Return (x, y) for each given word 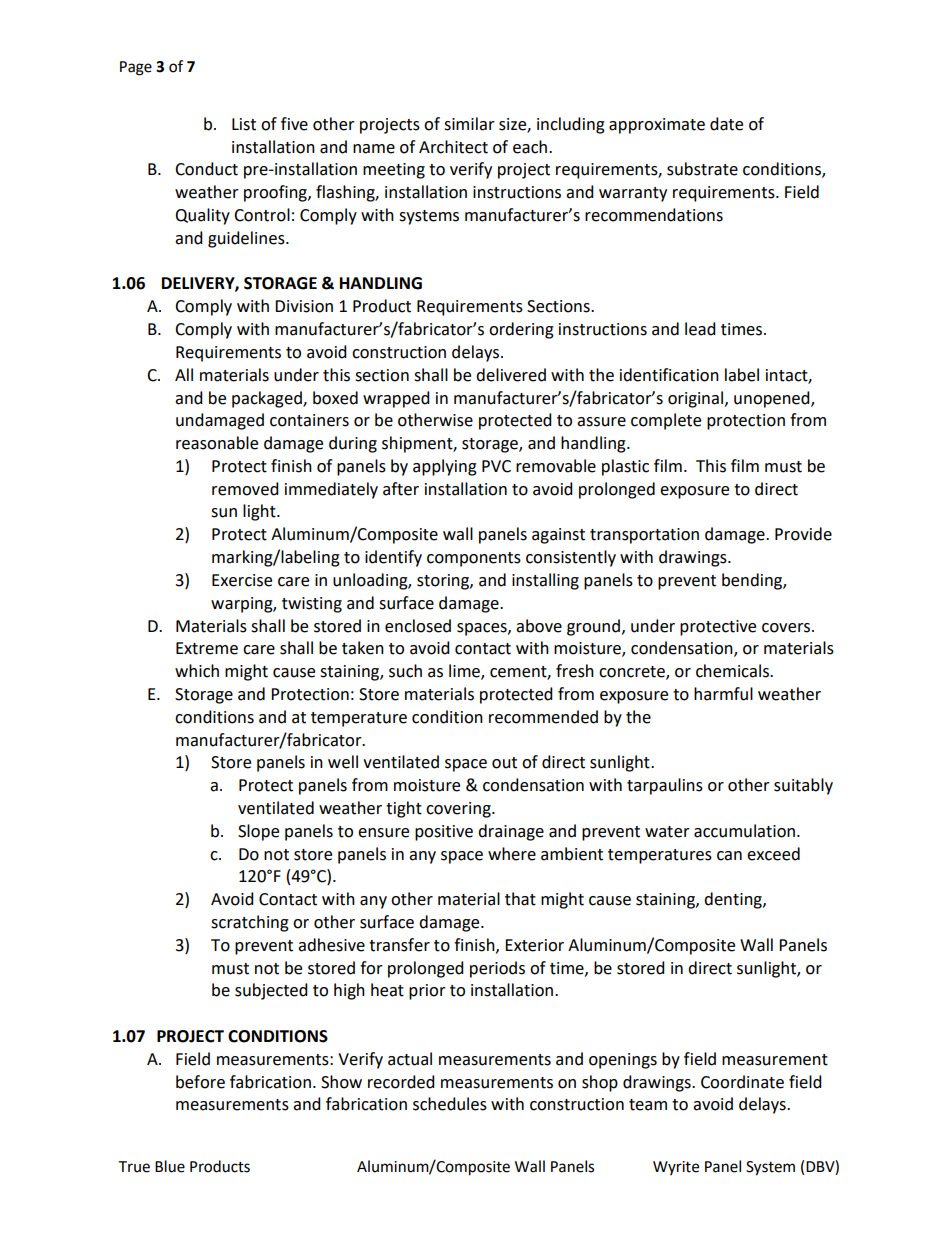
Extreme (207, 648)
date (726, 124)
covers (787, 628)
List (244, 124)
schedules (450, 1104)
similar (469, 124)
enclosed (418, 626)
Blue (170, 1166)
